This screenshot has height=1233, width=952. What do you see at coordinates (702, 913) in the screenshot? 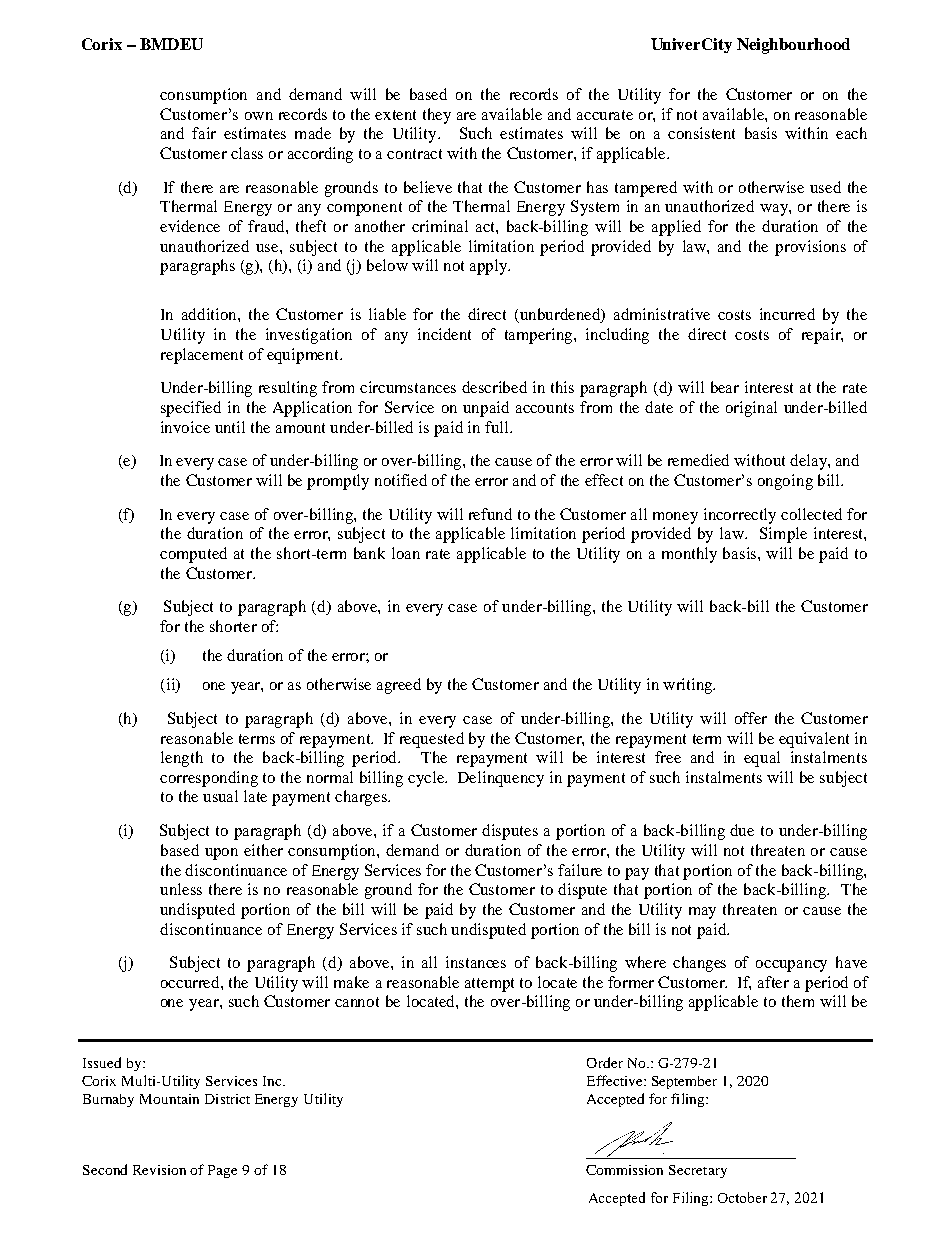
I see `may` at bounding box center [702, 913].
